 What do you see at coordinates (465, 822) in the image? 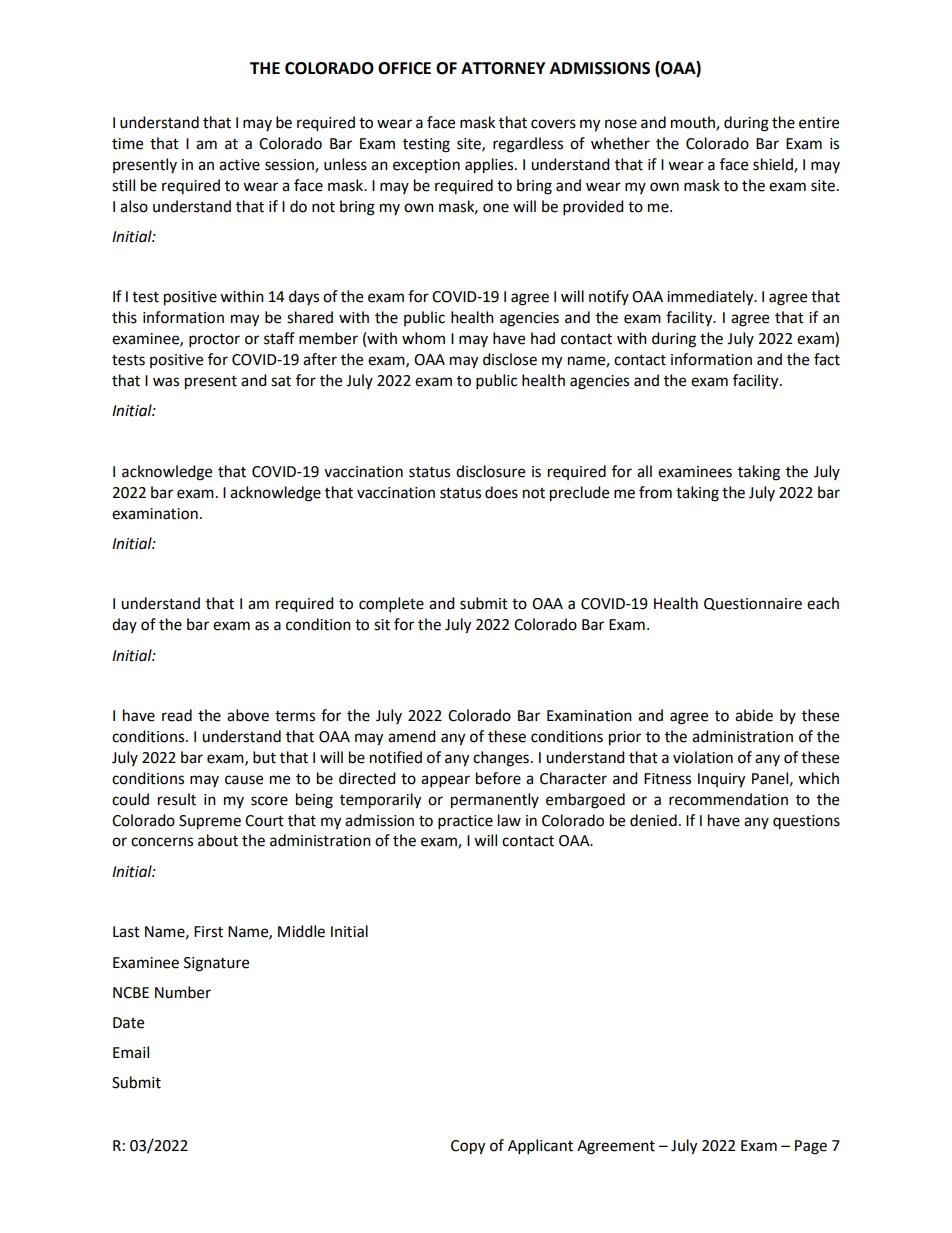
I see `practice` at bounding box center [465, 822].
